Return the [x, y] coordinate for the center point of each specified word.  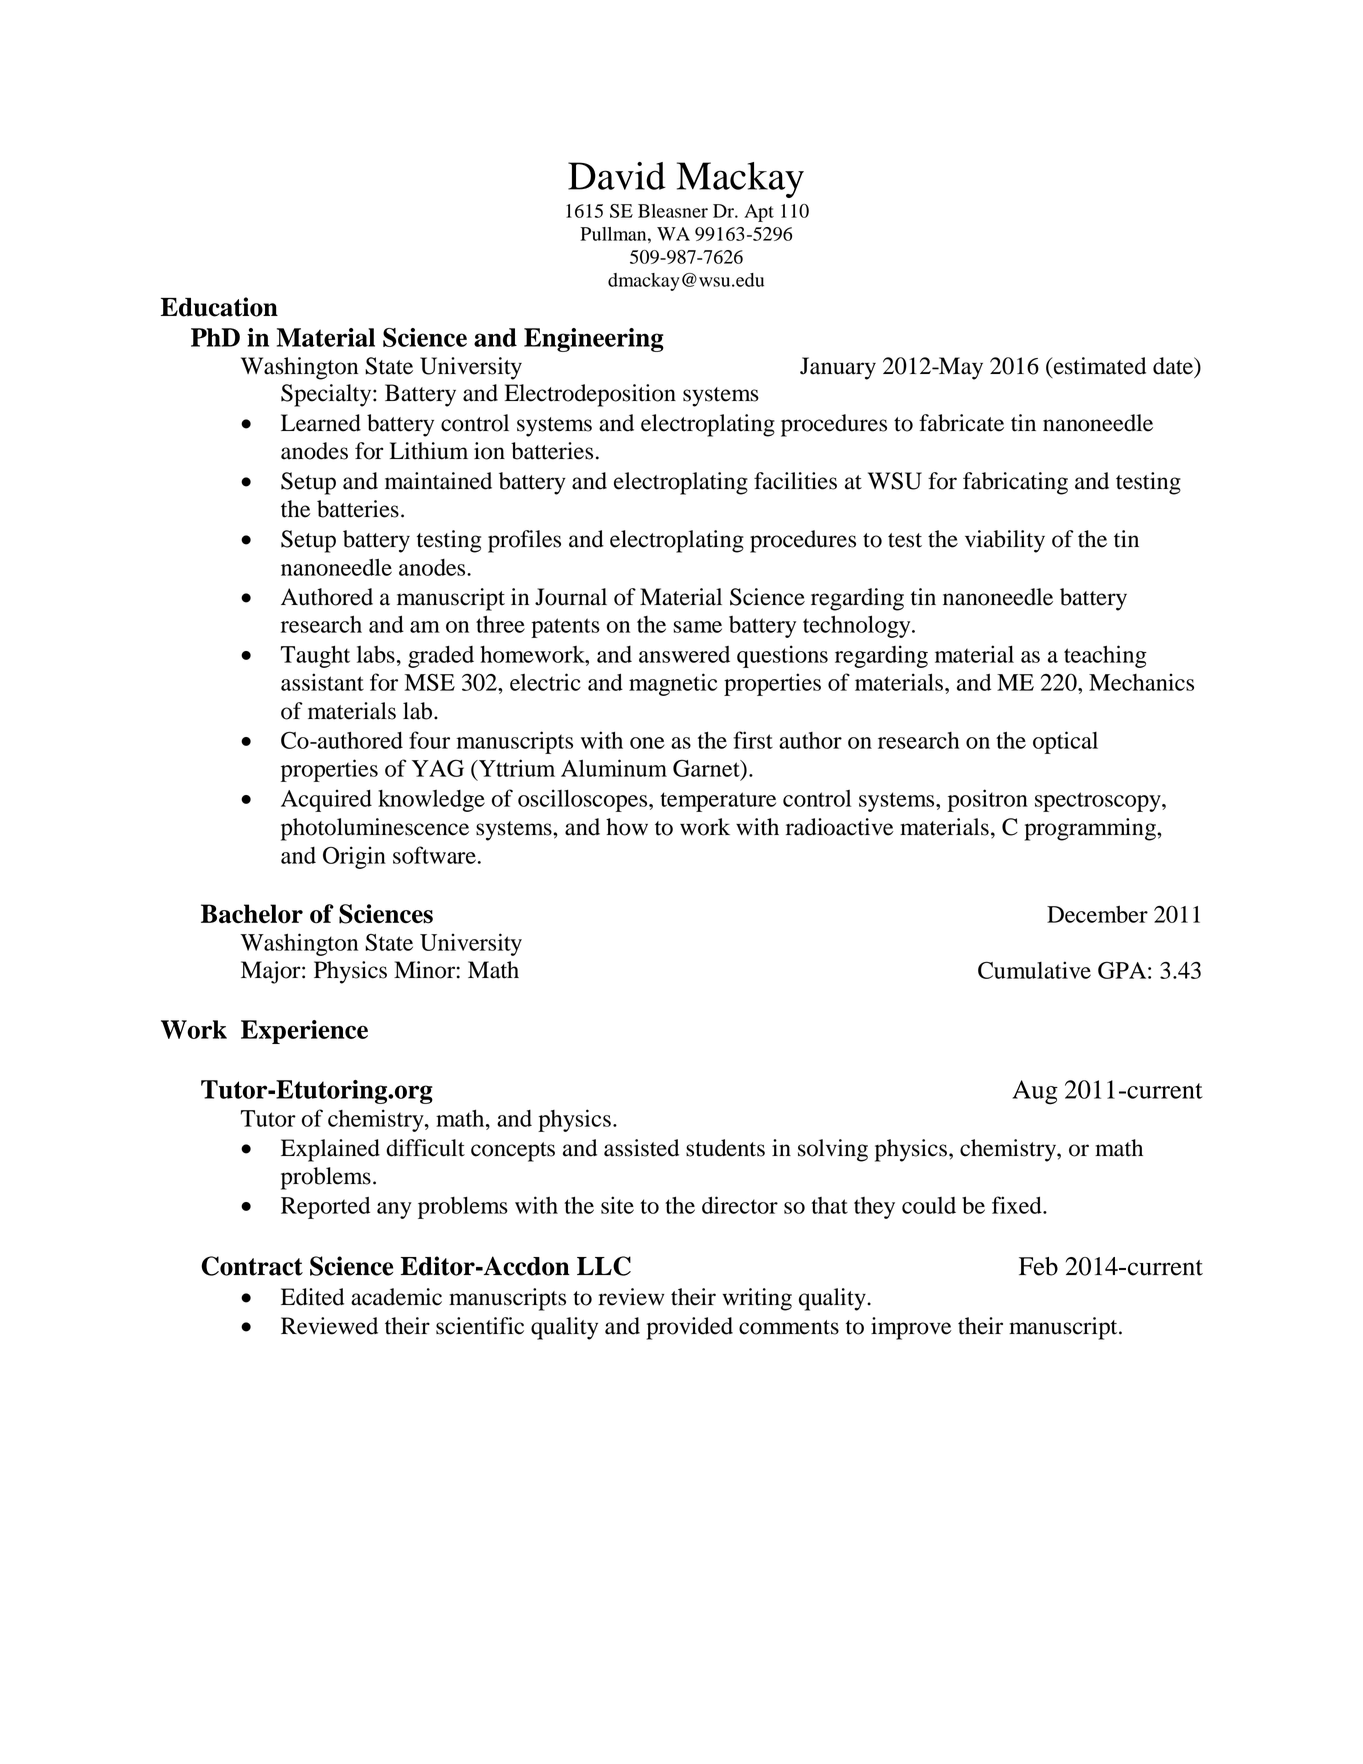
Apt [759, 213]
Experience [304, 1032]
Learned [321, 423]
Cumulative [1034, 970]
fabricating [1015, 483]
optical [1065, 742]
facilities [795, 481]
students [725, 1148]
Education [219, 307]
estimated [1099, 366]
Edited [312, 1297]
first [753, 740]
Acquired [326, 800]
